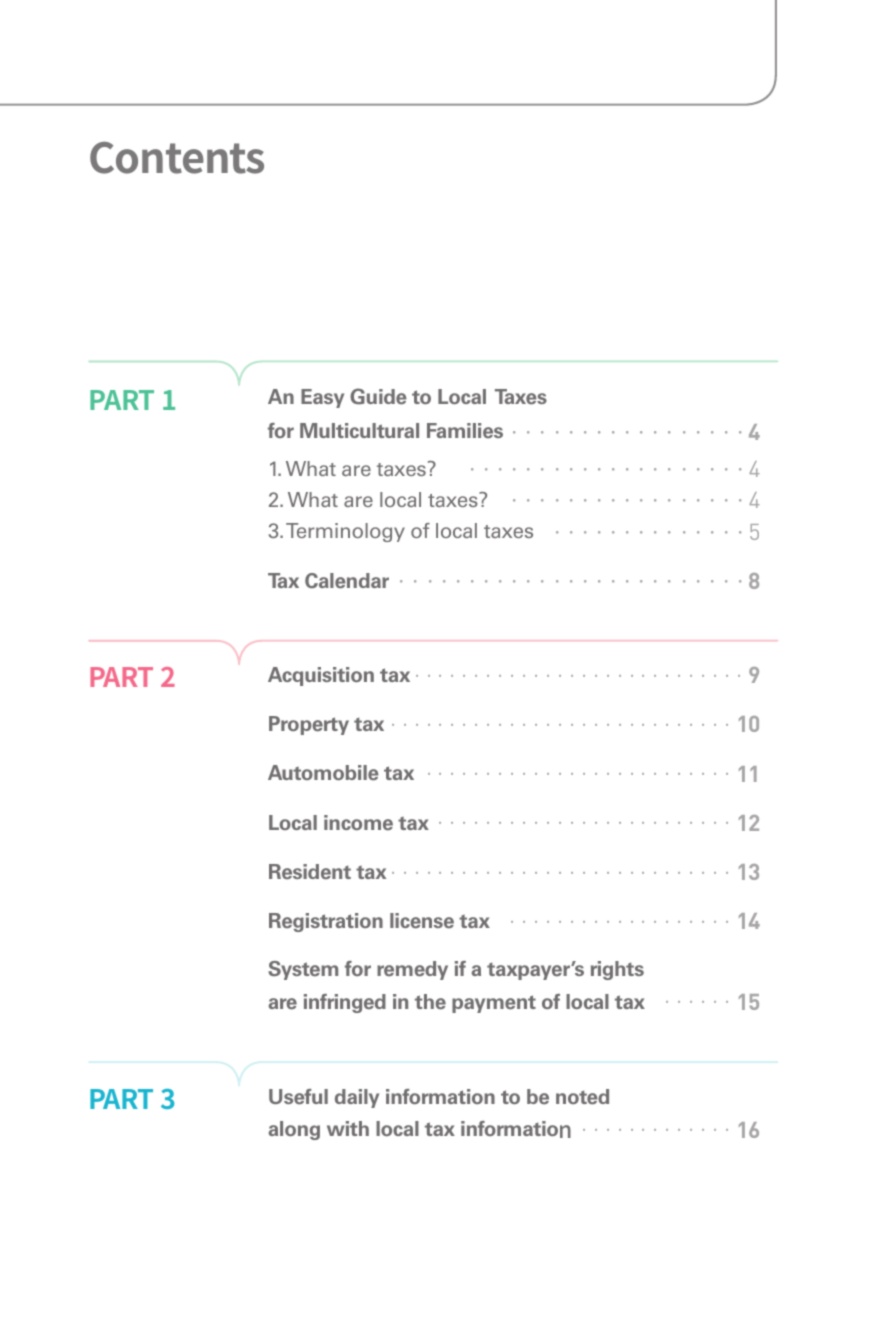 This screenshot has height=1327, width=896. Describe the element at coordinates (321, 676) in the screenshot. I see `Acquisition` at that location.
